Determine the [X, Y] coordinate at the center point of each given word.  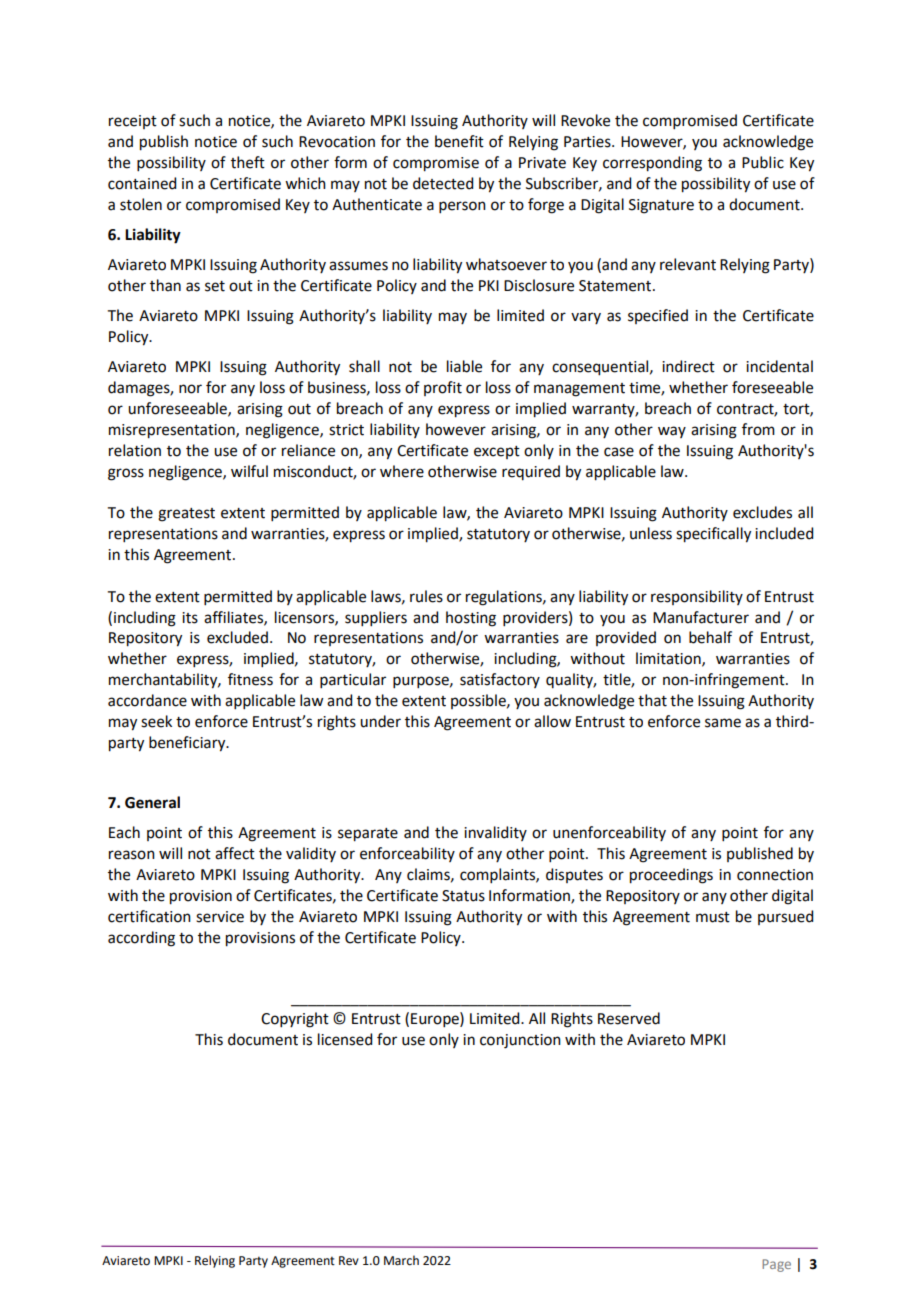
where [402, 471]
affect [235, 853]
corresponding [652, 164]
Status [463, 896]
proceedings [671, 876]
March [401, 1260]
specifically [713, 535]
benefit [459, 141]
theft [248, 162]
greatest [186, 515]
